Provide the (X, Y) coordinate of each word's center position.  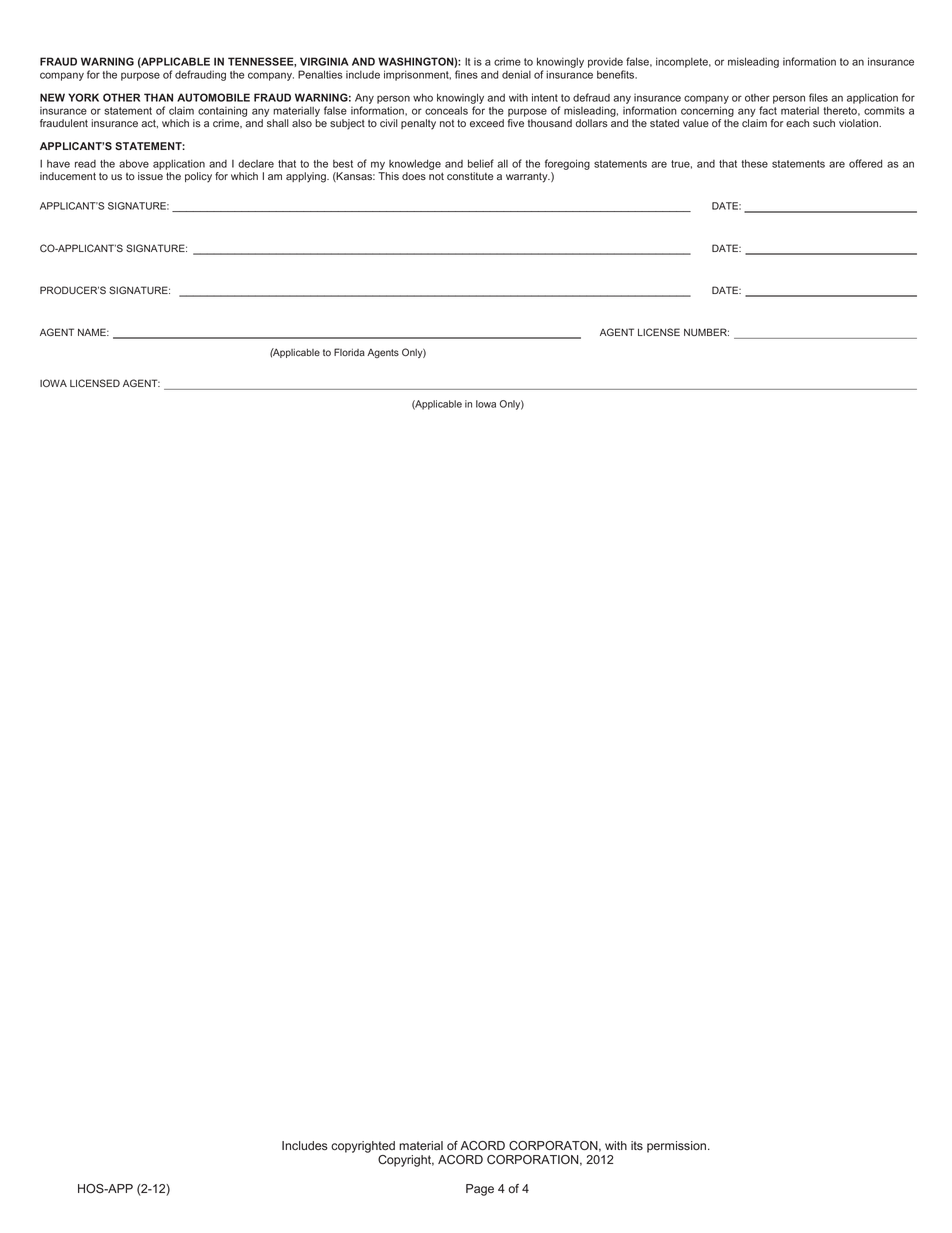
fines (466, 74)
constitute (470, 176)
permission (678, 1147)
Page (480, 1190)
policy (198, 177)
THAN (158, 97)
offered (865, 163)
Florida (349, 352)
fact (768, 110)
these (754, 163)
